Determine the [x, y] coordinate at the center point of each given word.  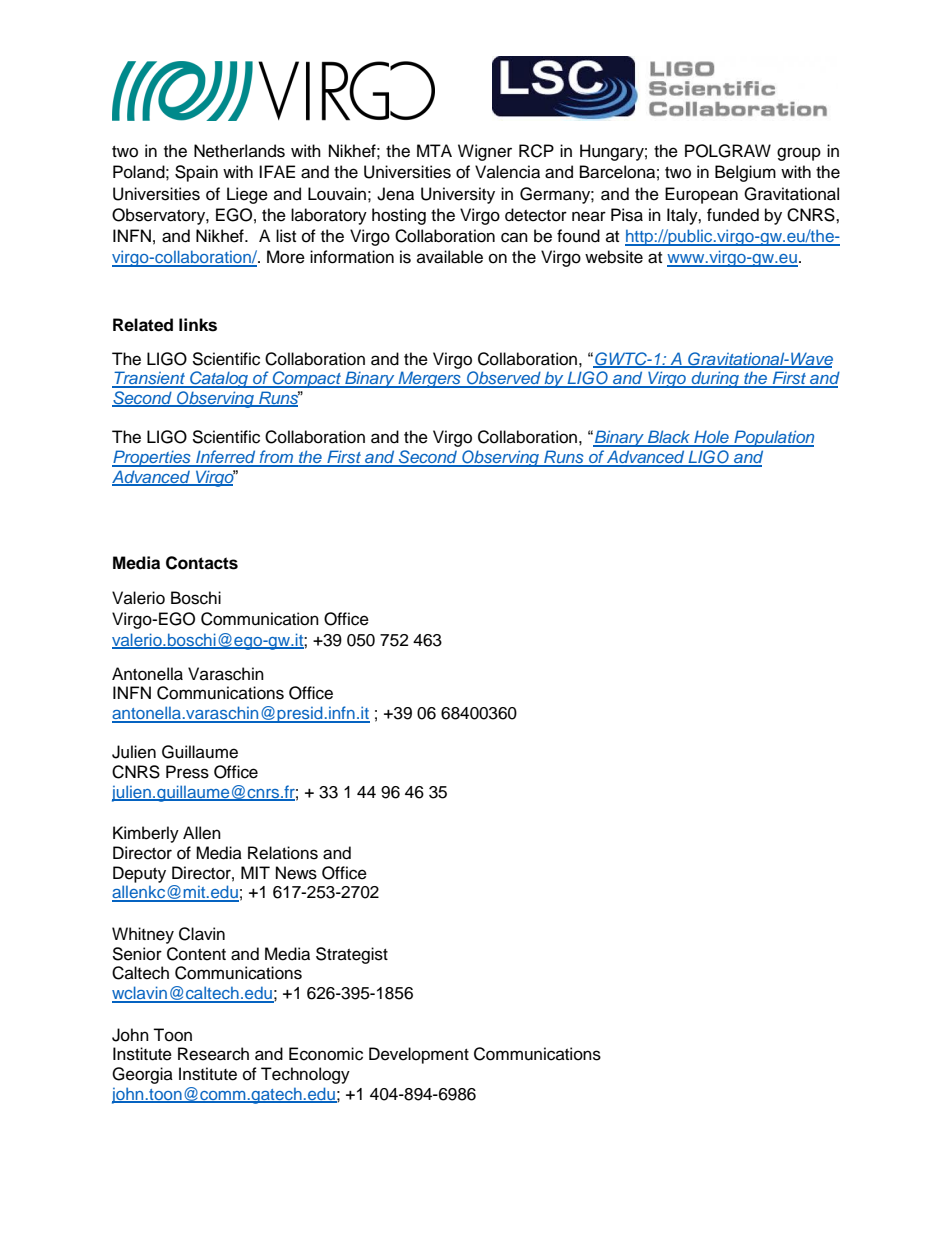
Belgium [745, 173]
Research [213, 1054]
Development [419, 1055]
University [458, 195]
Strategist [352, 955]
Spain [196, 173]
